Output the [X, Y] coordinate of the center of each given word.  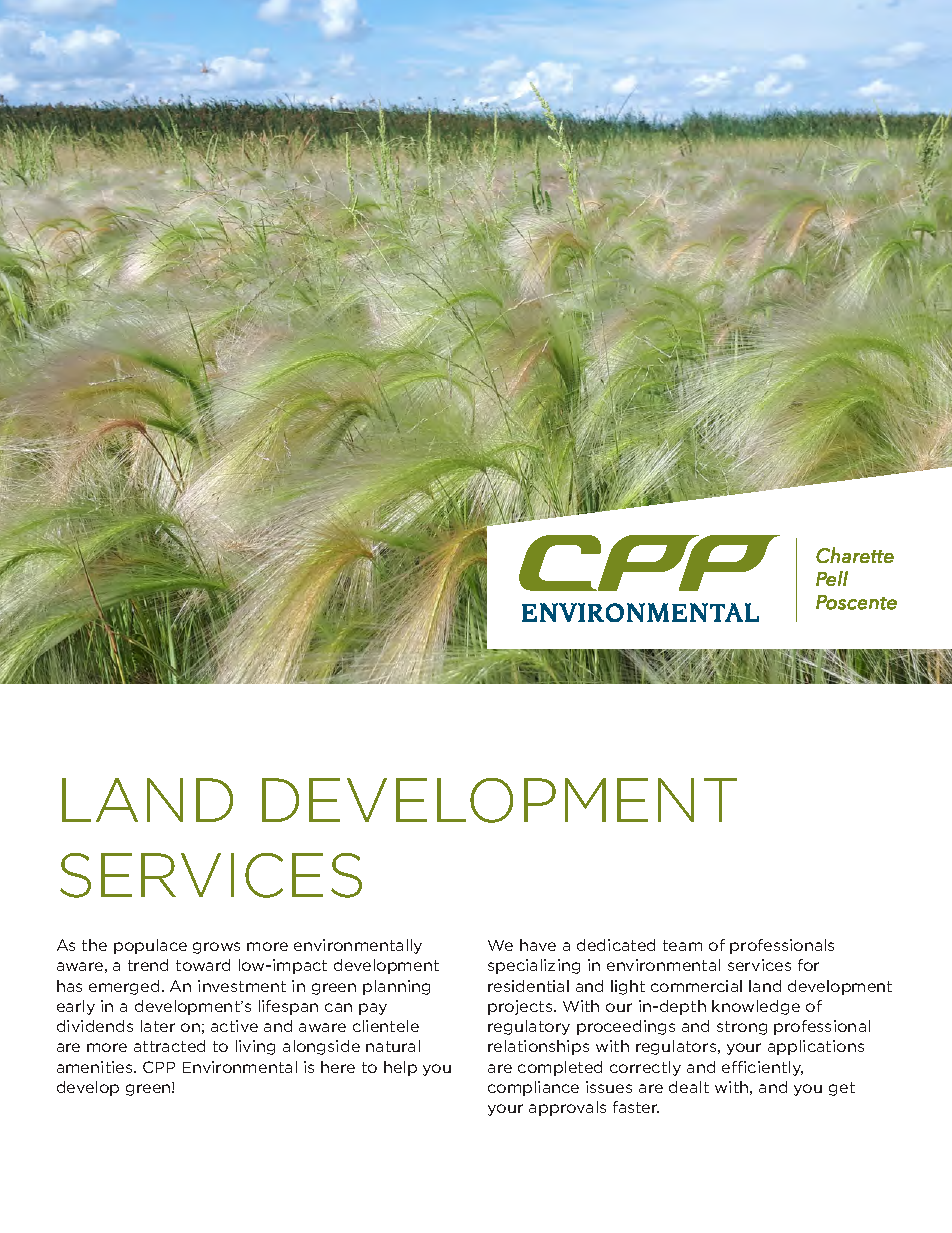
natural [393, 1046]
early [76, 1007]
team [682, 945]
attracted [169, 1046]
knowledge [756, 1007]
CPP [159, 1067]
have [538, 945]
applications [816, 1047]
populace [150, 946]
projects [521, 1007]
